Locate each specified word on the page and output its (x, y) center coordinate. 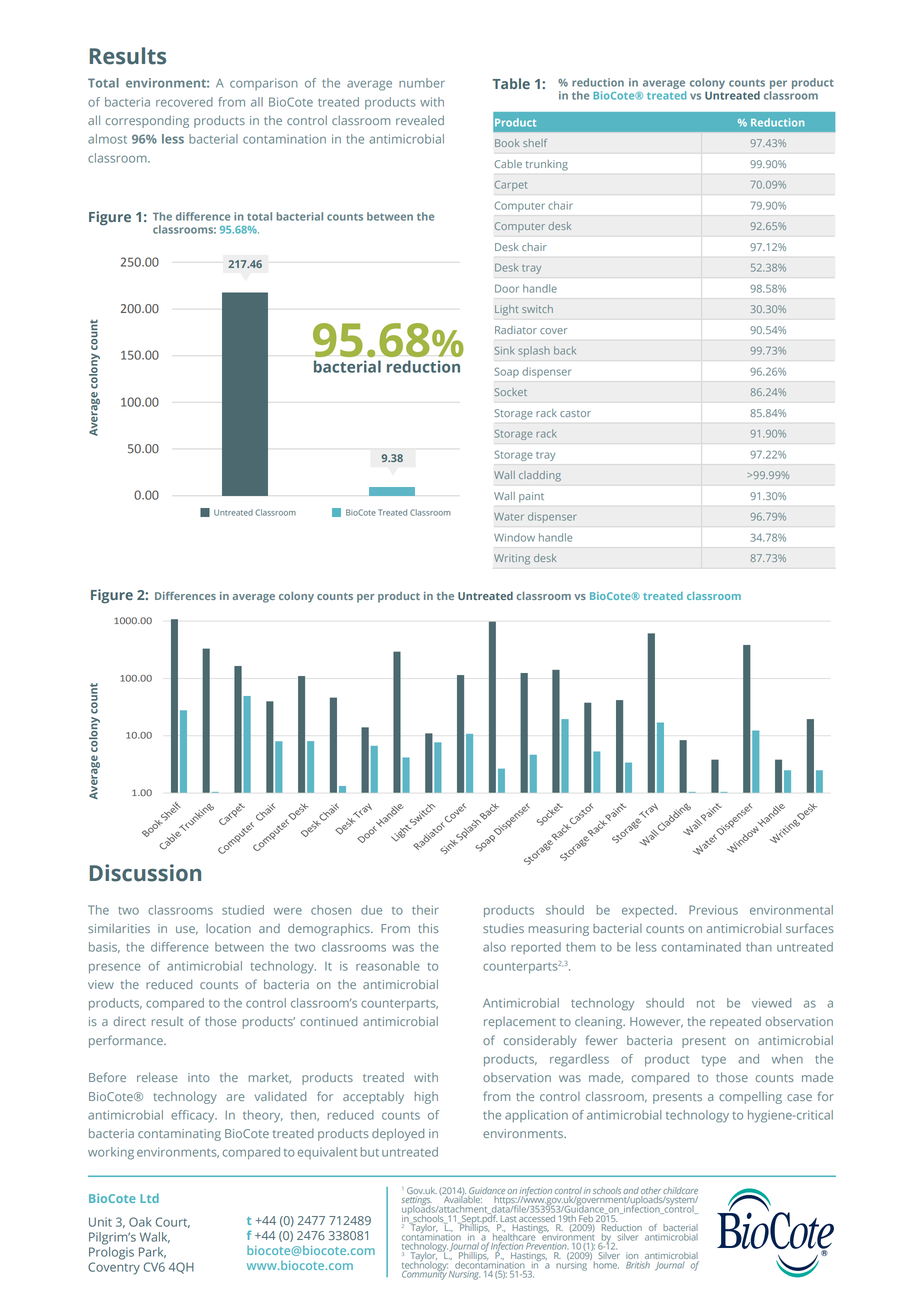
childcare (680, 1190)
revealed (420, 120)
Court (173, 1222)
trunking (547, 165)
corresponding (147, 121)
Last (508, 1219)
